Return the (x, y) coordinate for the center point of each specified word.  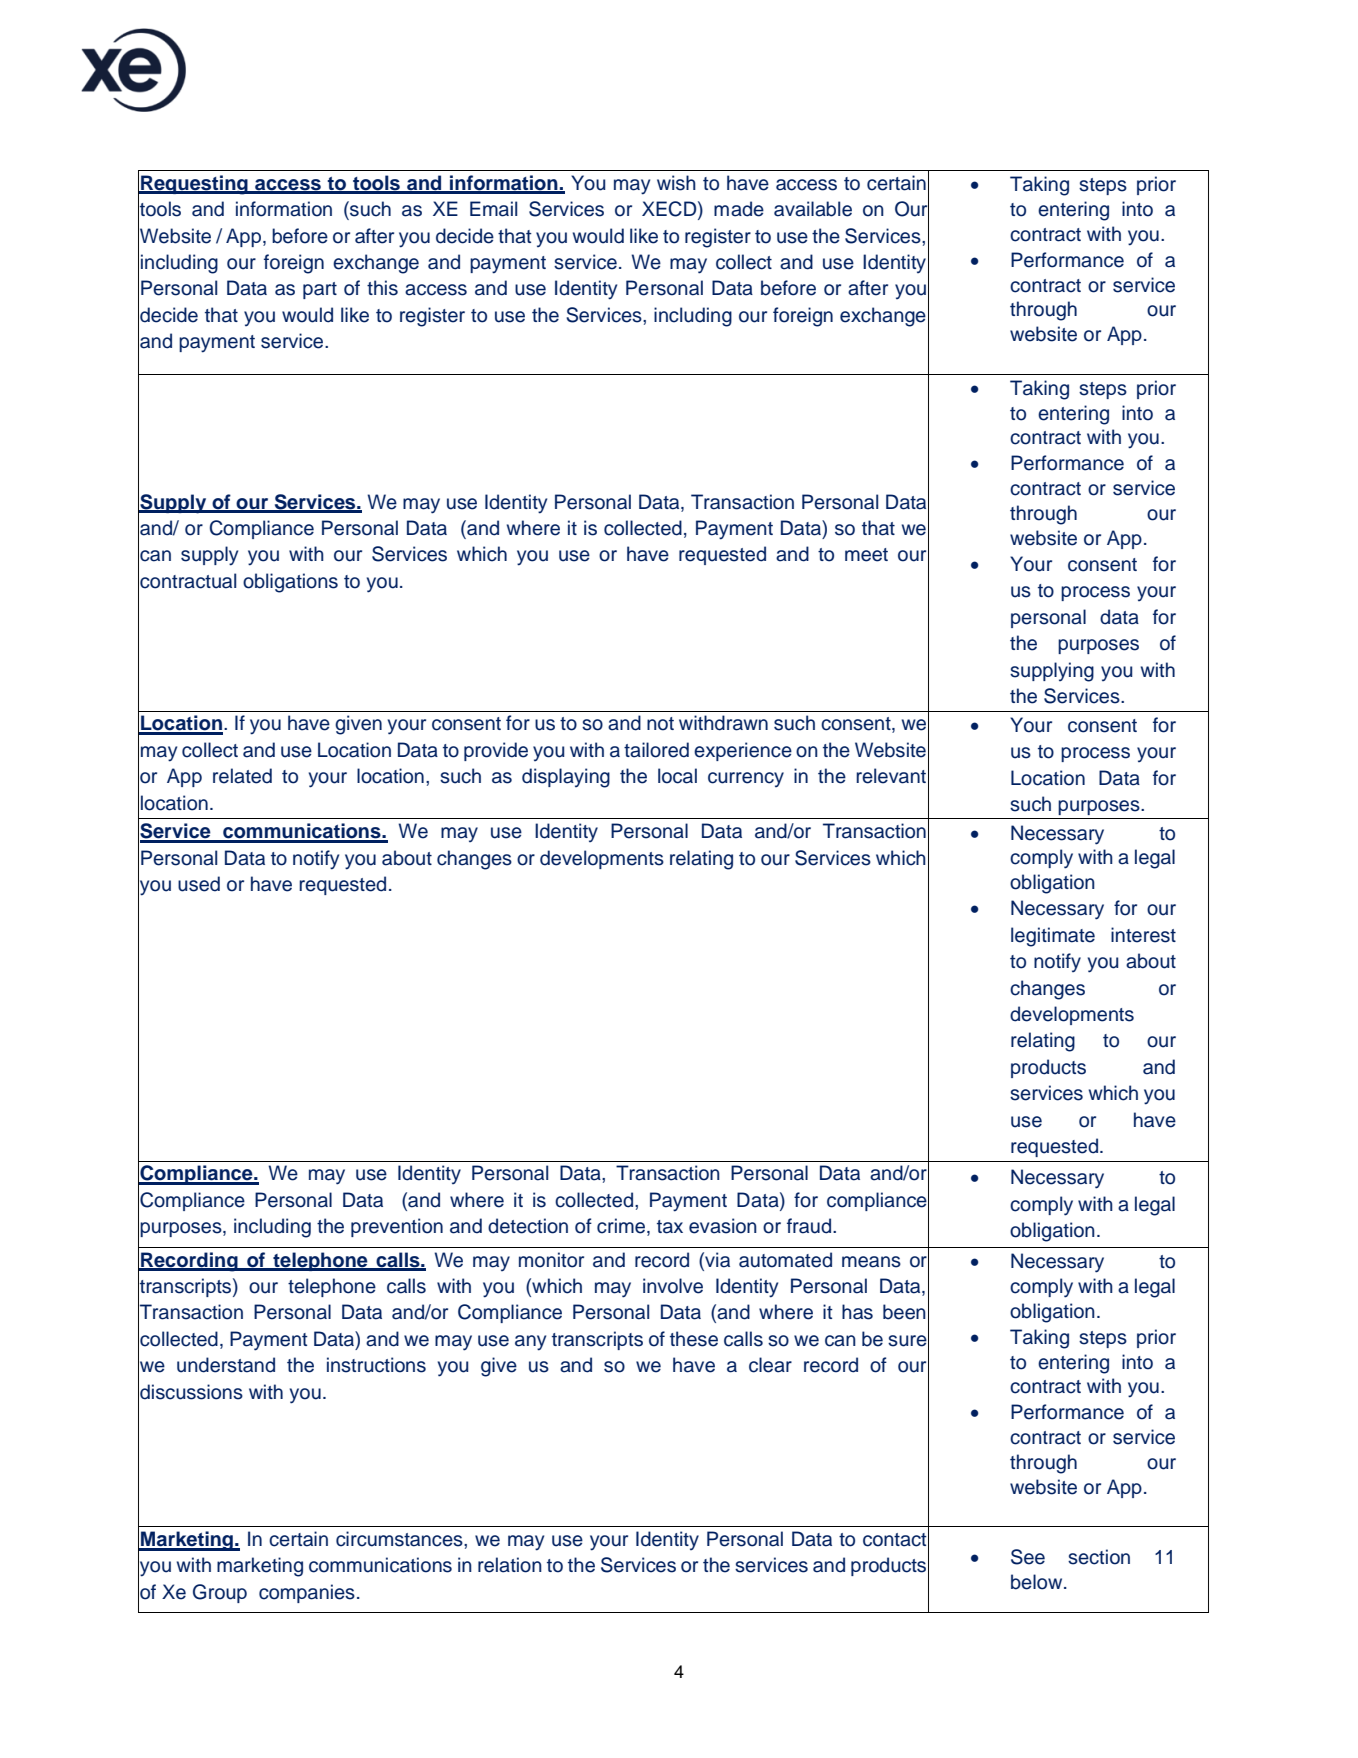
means (871, 1262)
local (677, 776)
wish (676, 183)
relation (510, 1565)
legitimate (1053, 937)
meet (866, 555)
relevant (891, 776)
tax (670, 1227)
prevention (397, 1227)
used (199, 884)
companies (307, 1593)
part (320, 290)
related (242, 776)
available (813, 209)
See (1028, 1557)
